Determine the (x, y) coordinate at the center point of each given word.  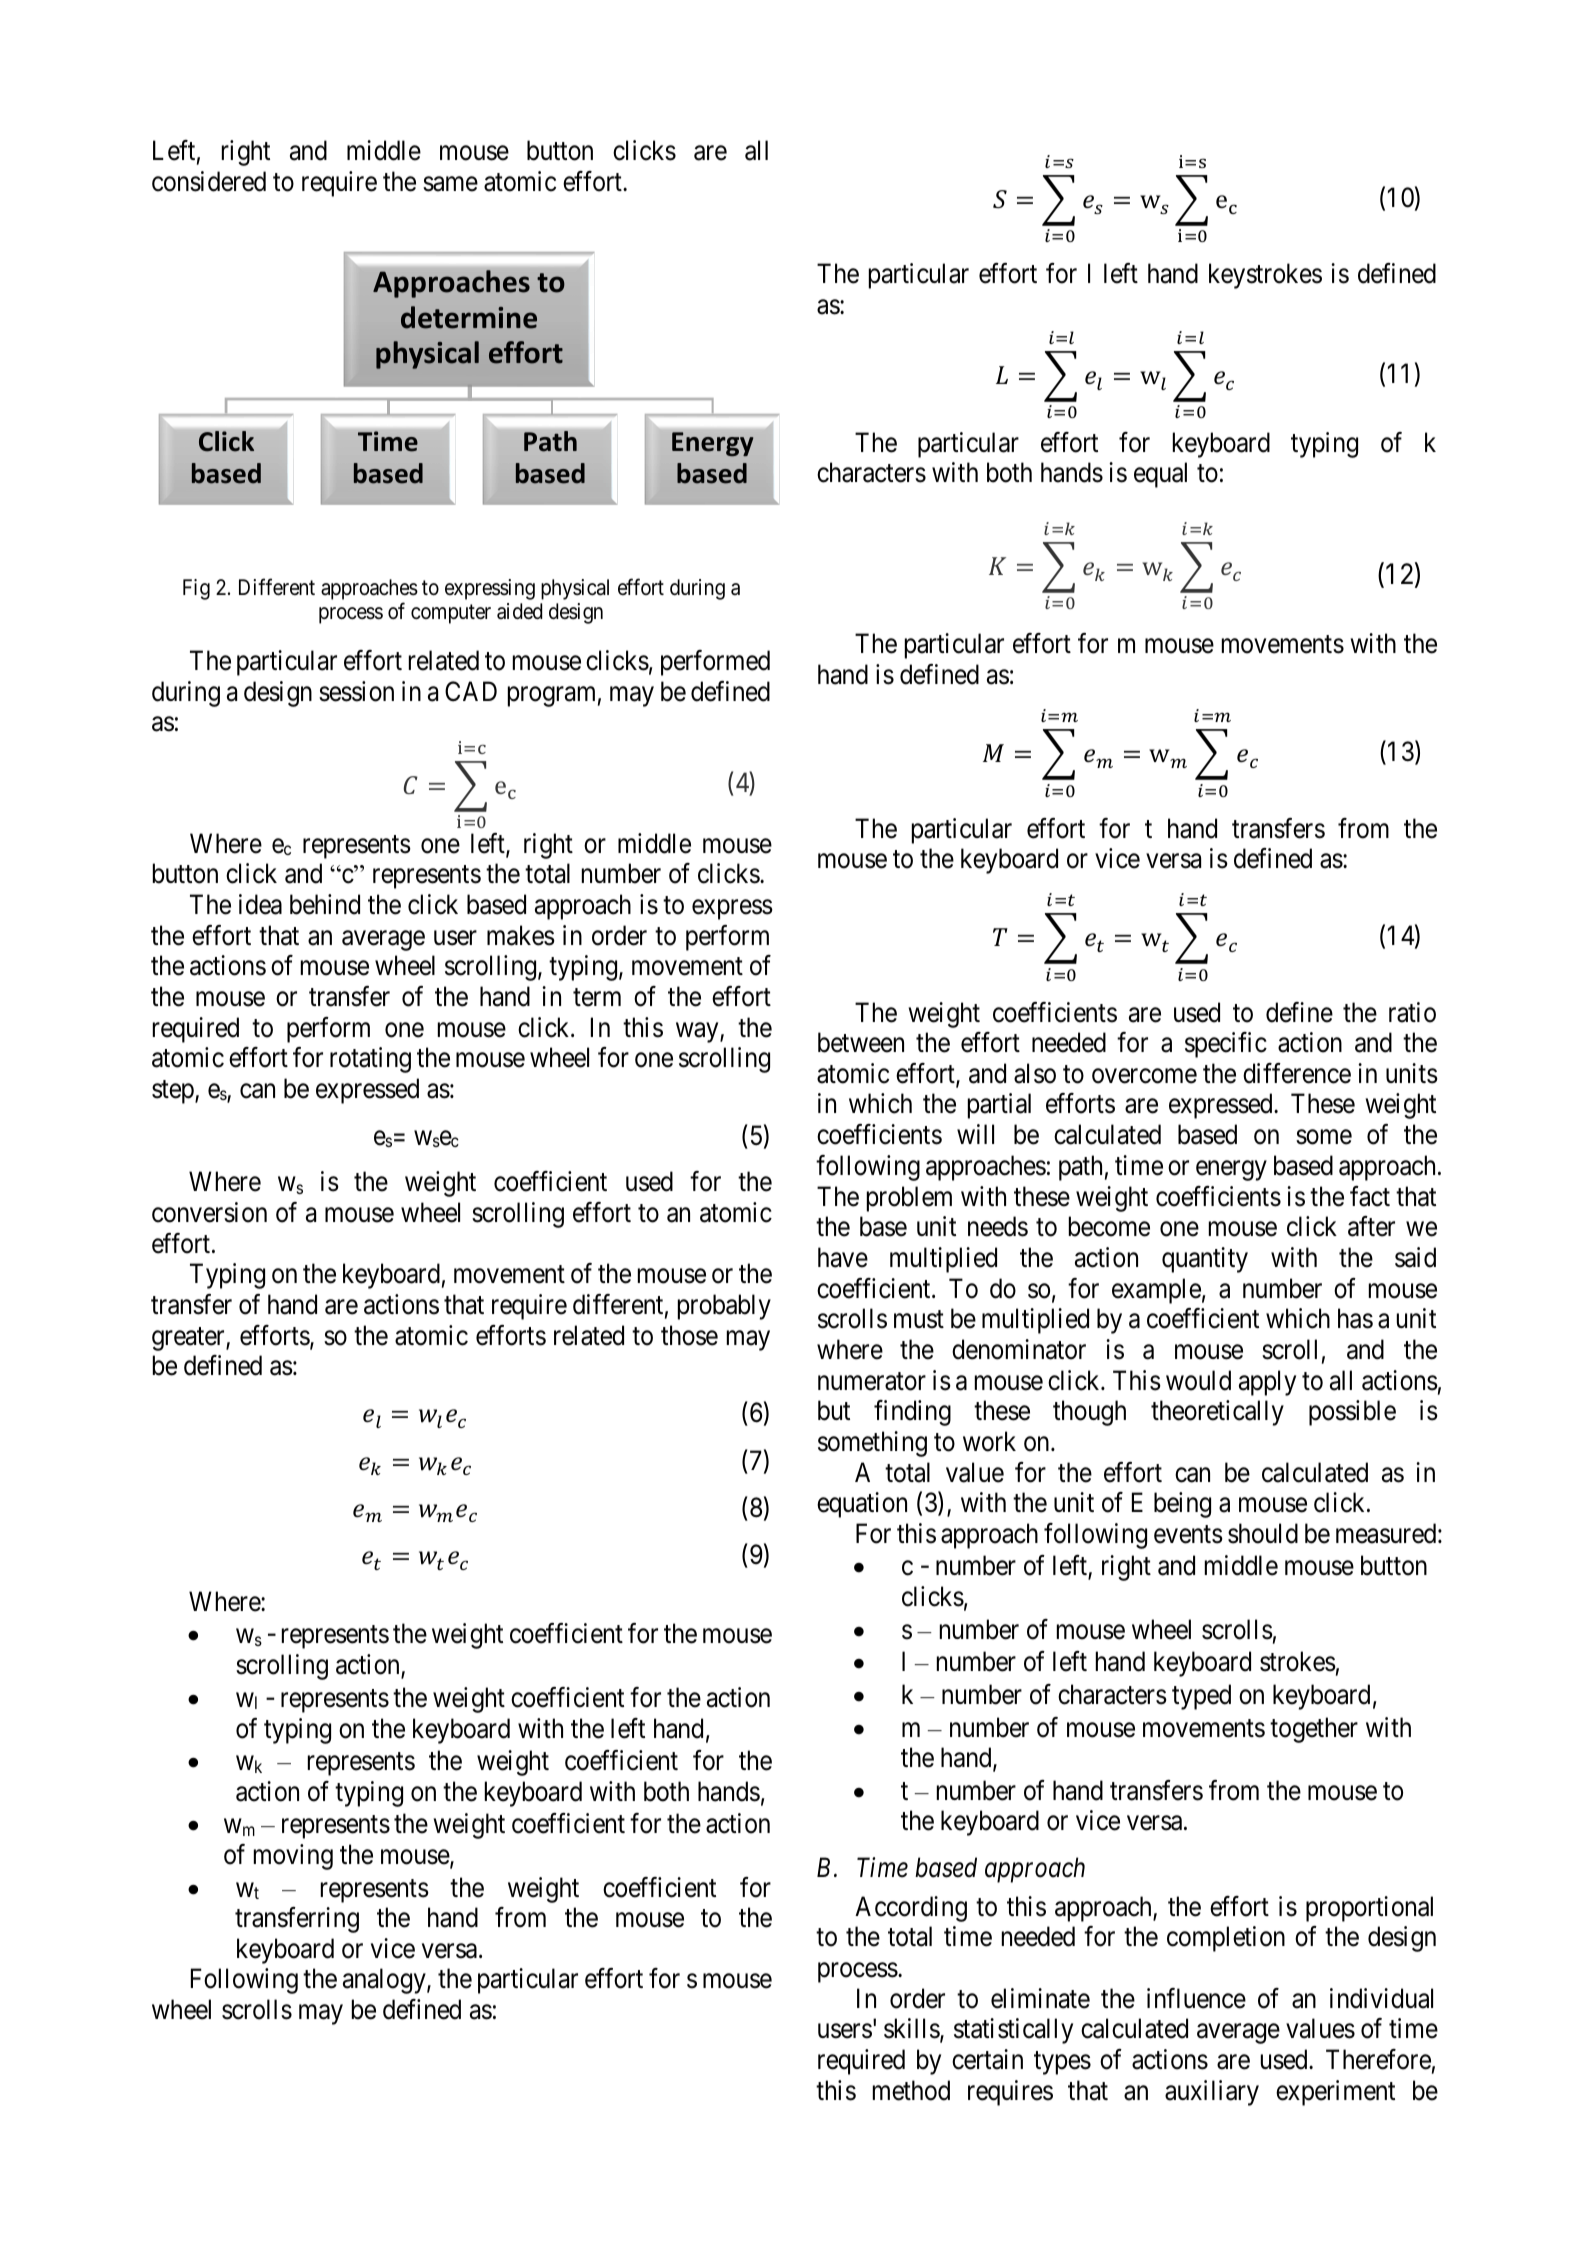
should (1263, 1533)
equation (862, 1505)
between (861, 1042)
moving (293, 1857)
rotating (370, 1060)
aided (519, 611)
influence (1196, 1998)
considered (209, 181)
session (356, 691)
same (450, 184)
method (911, 2090)
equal (1160, 475)
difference (1297, 1073)
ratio (1412, 1012)
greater (189, 1339)
